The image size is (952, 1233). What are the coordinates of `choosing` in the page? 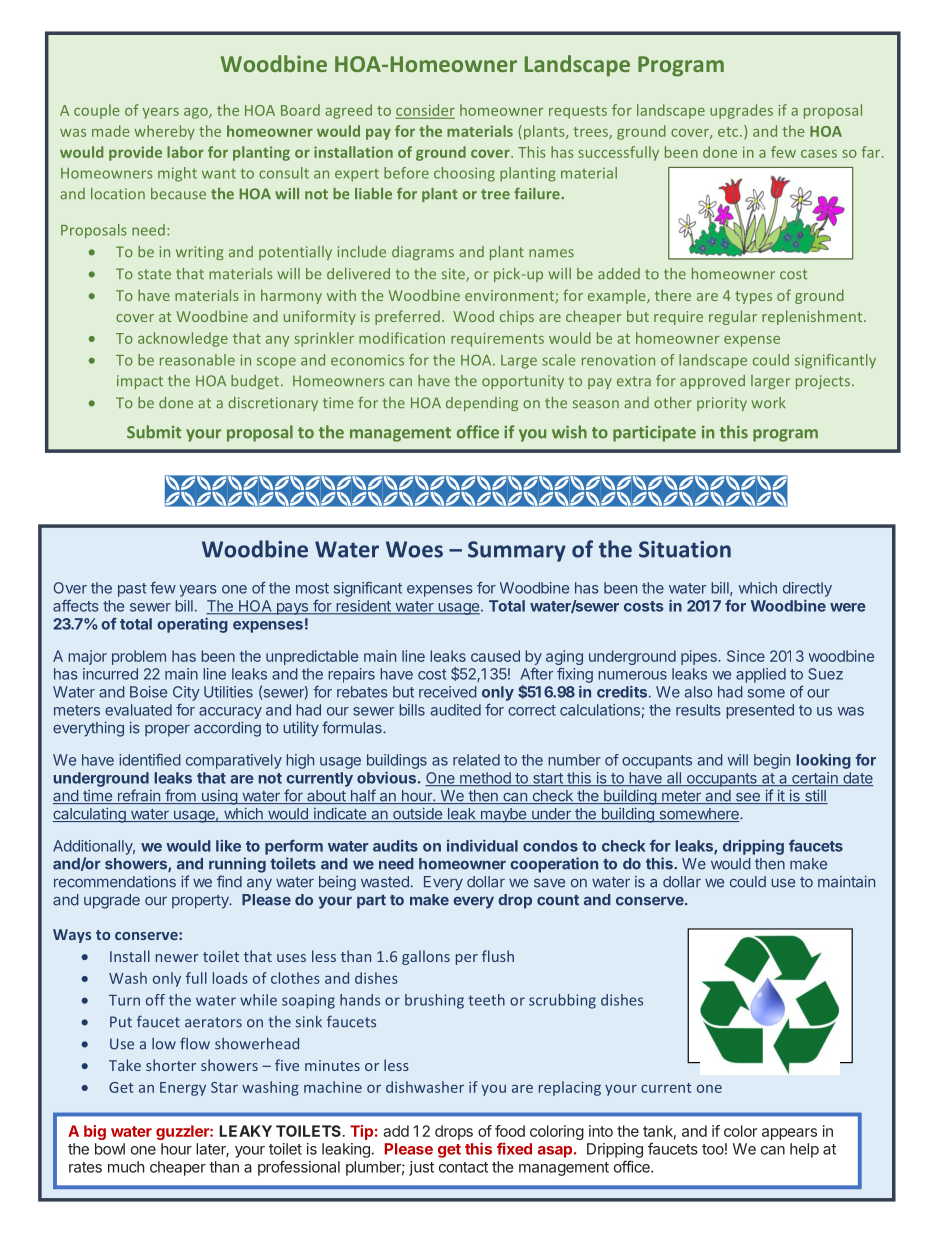 It's located at (464, 174).
